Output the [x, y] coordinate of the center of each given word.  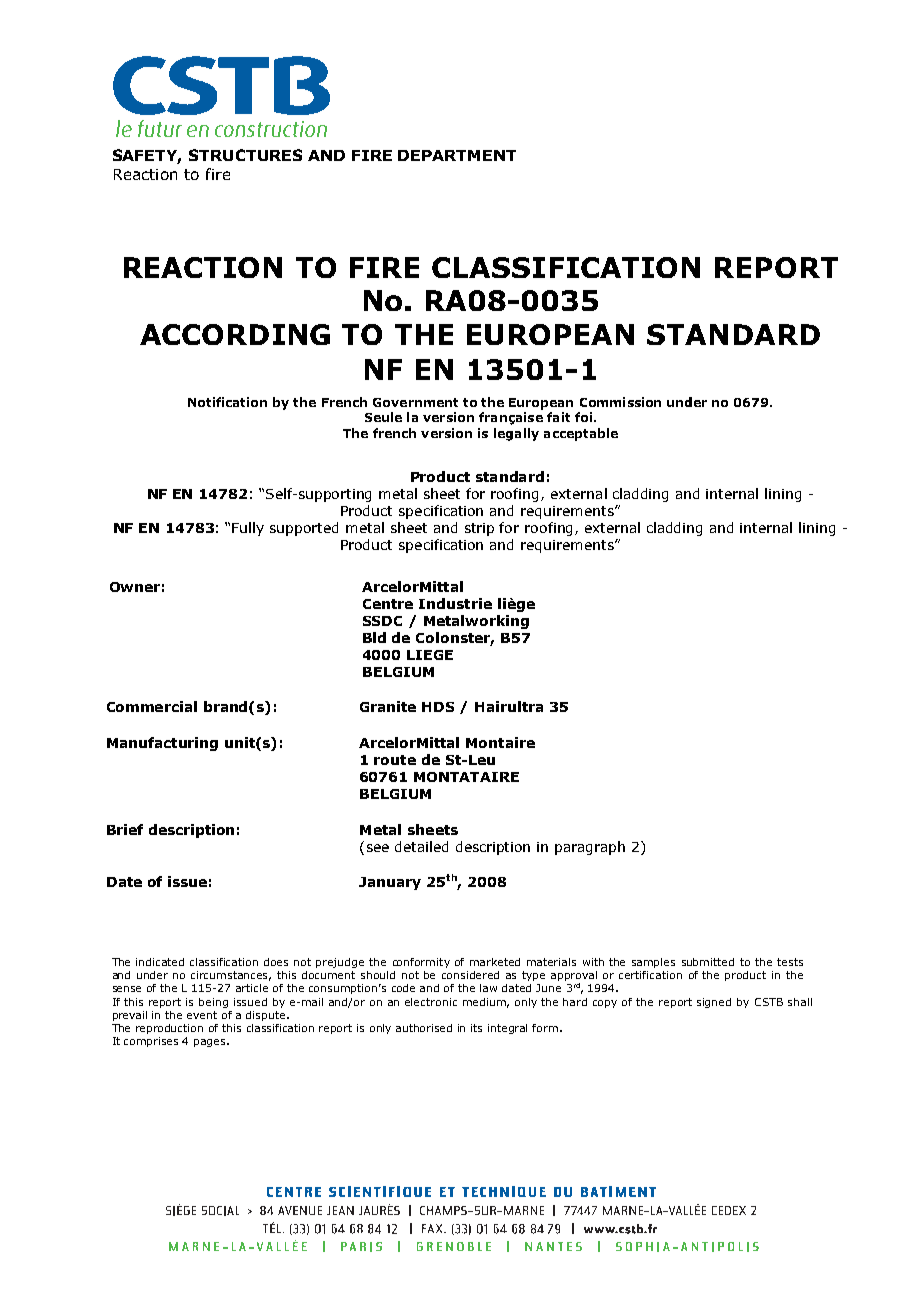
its [476, 1028]
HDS [438, 707]
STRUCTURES [245, 155]
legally [516, 434]
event [202, 1015]
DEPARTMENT [457, 155]
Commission [620, 402]
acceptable [581, 434]
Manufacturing [162, 744]
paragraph [590, 848]
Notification [227, 402]
